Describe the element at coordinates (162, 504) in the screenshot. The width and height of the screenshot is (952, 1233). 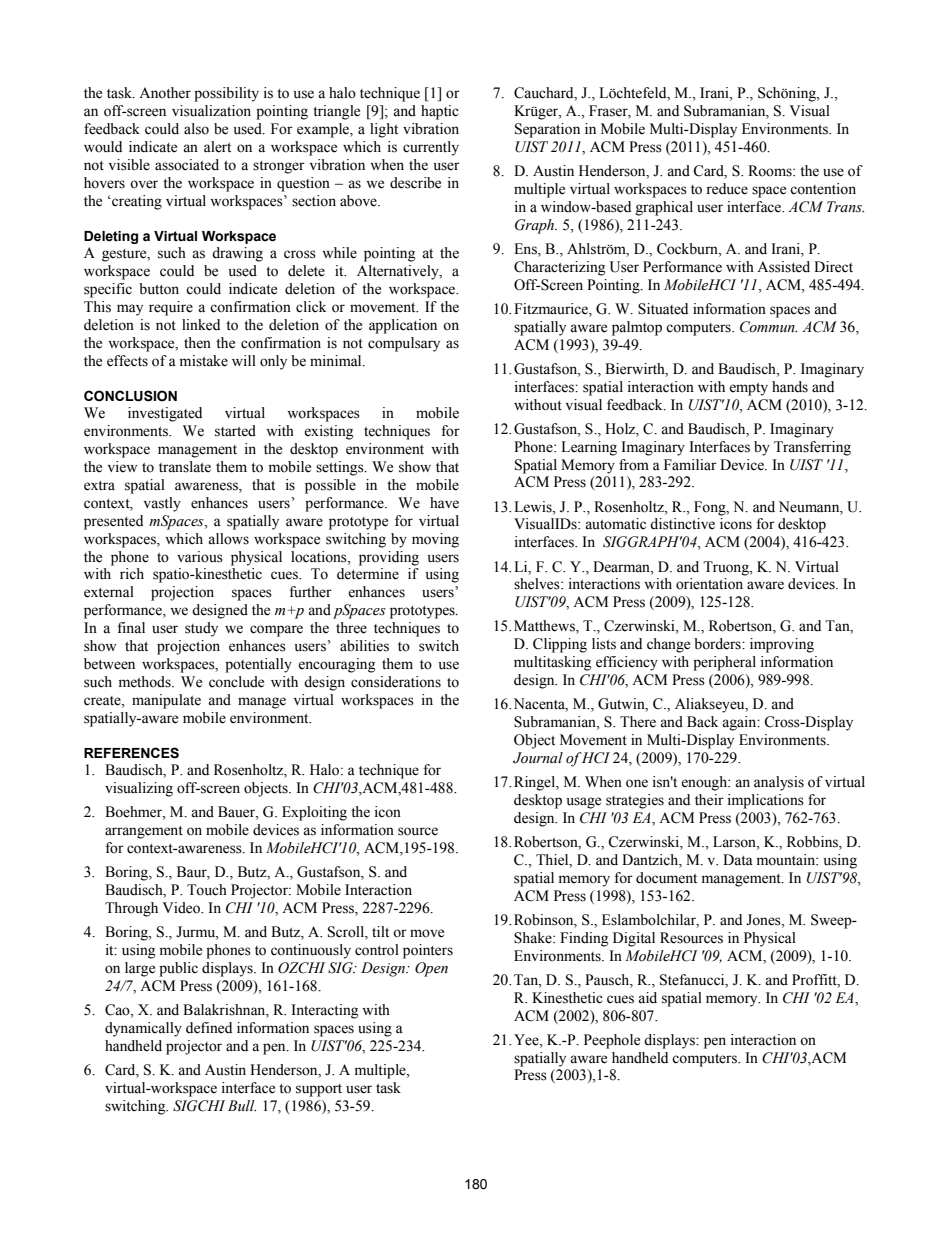
I see `vastly` at that location.
